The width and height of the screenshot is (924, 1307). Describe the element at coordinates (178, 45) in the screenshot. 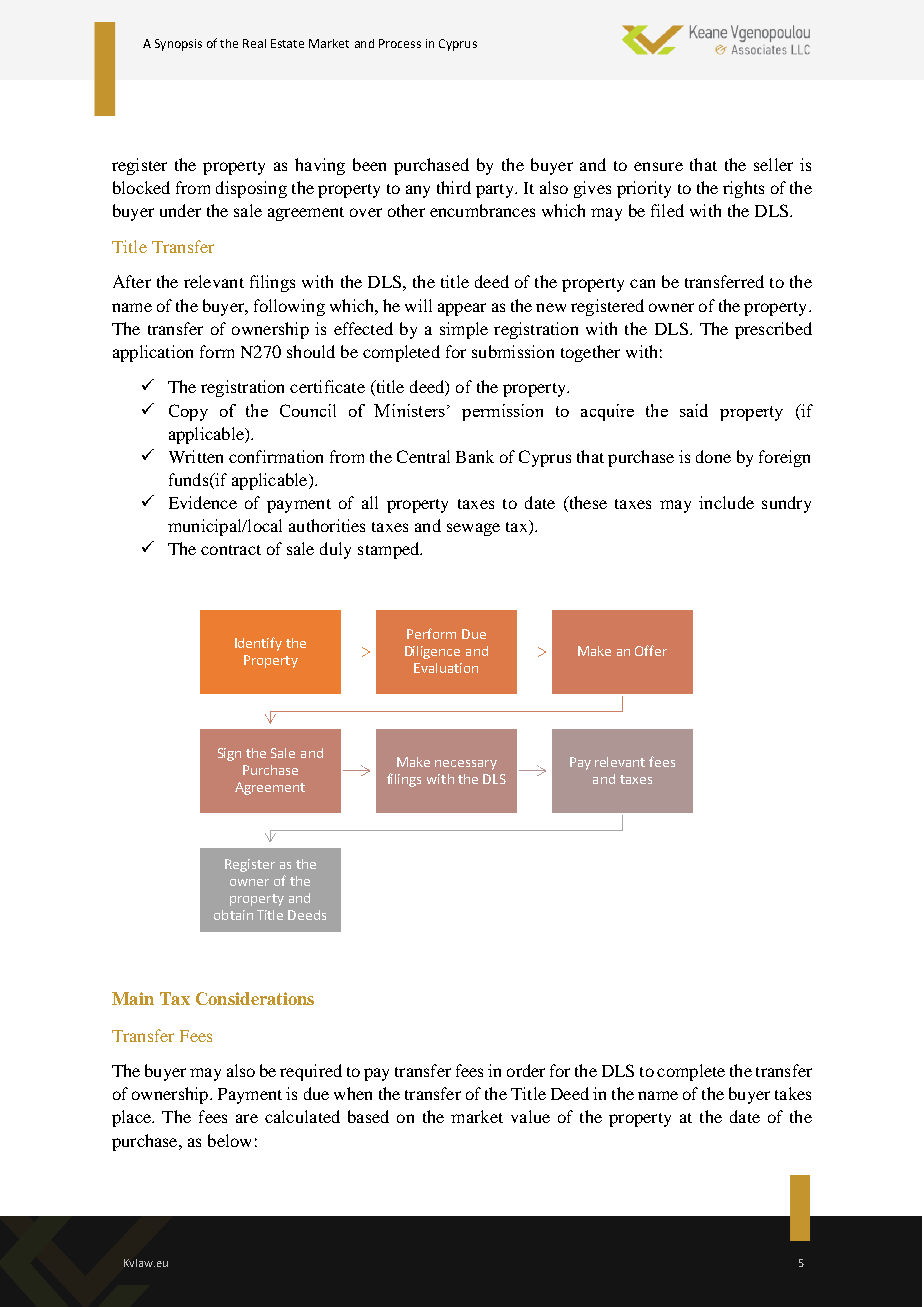

I see `Synopsis` at that location.
